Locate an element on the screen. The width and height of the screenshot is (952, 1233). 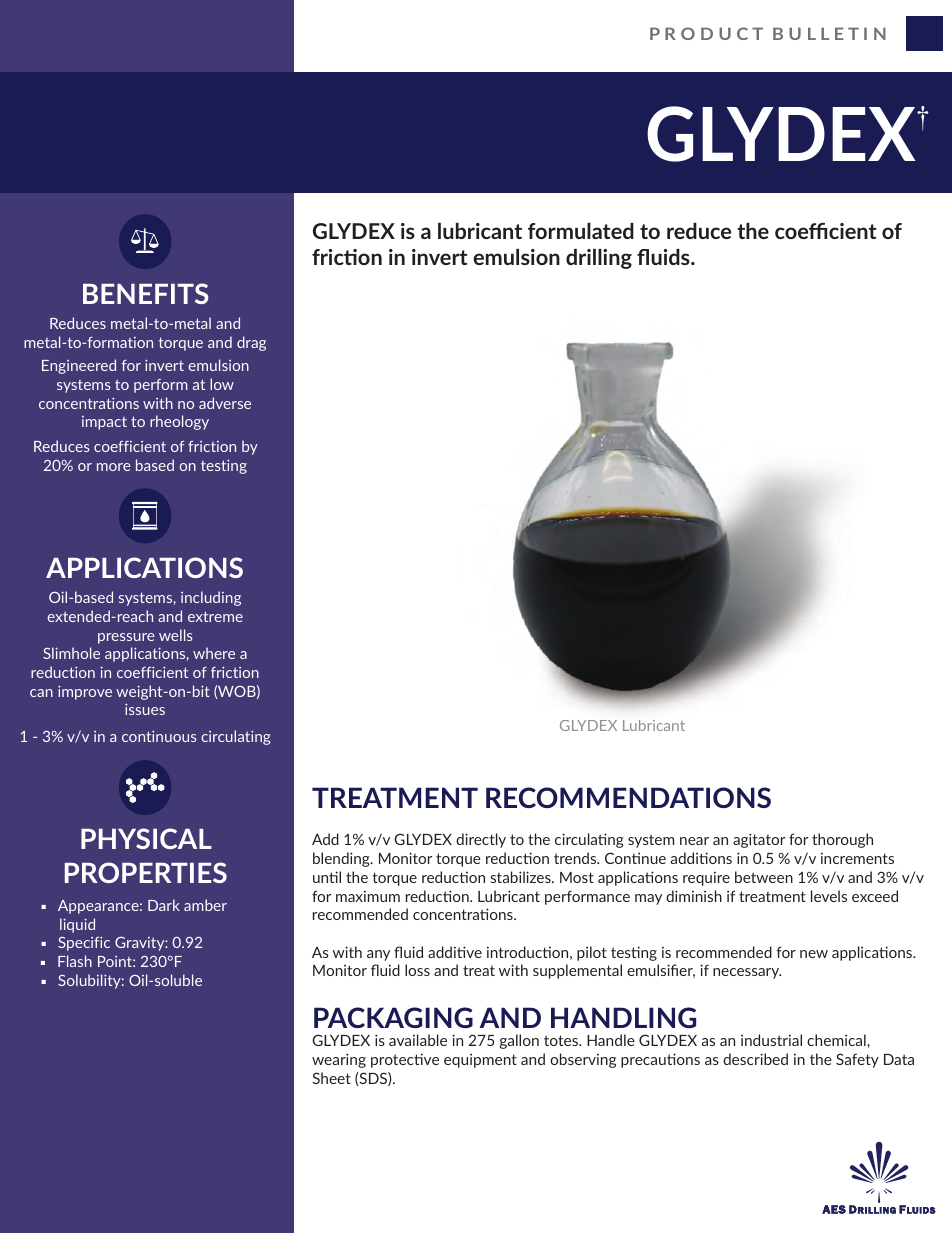
drilling is located at coordinates (599, 259).
